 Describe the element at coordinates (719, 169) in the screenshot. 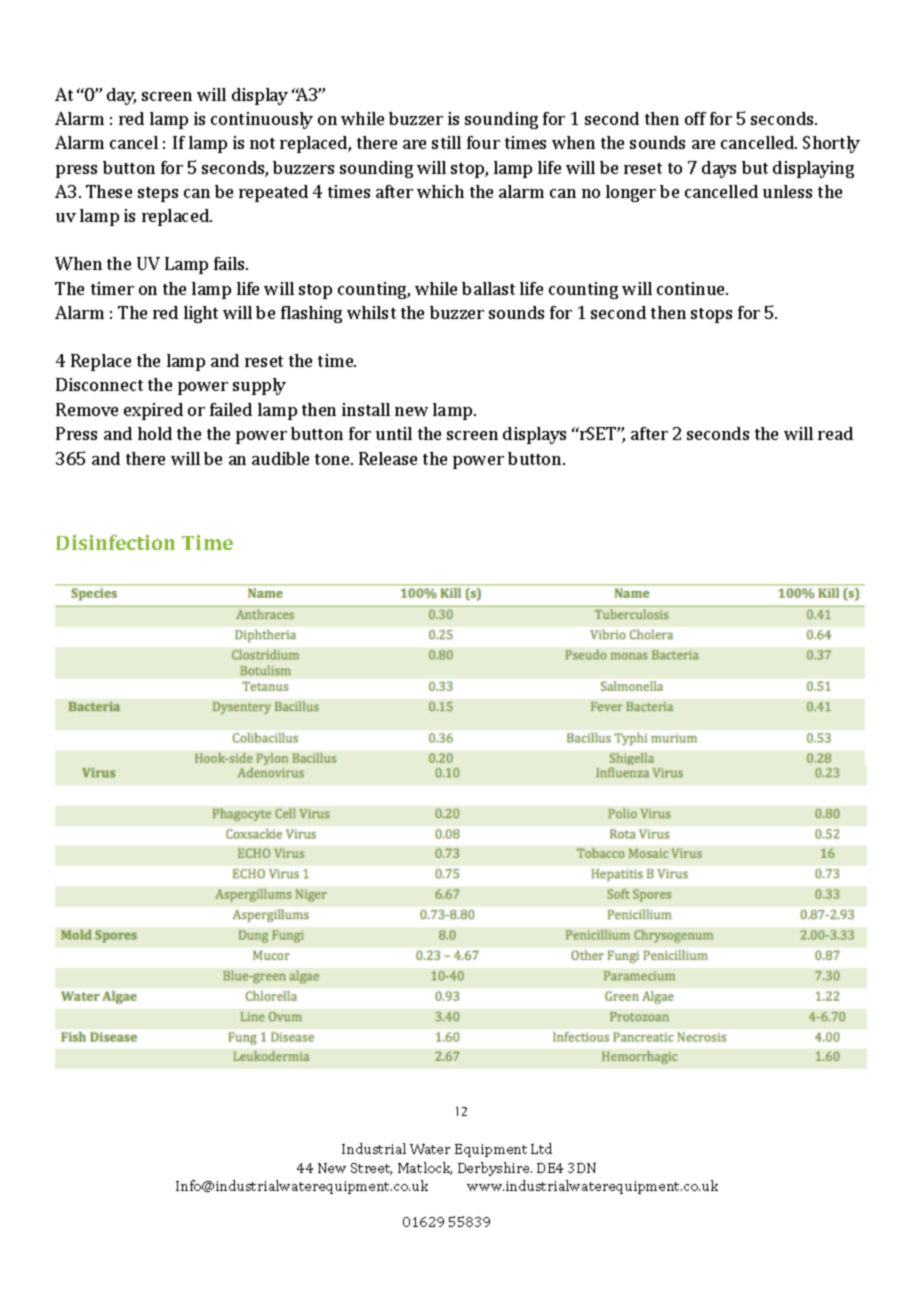

I see `days` at that location.
